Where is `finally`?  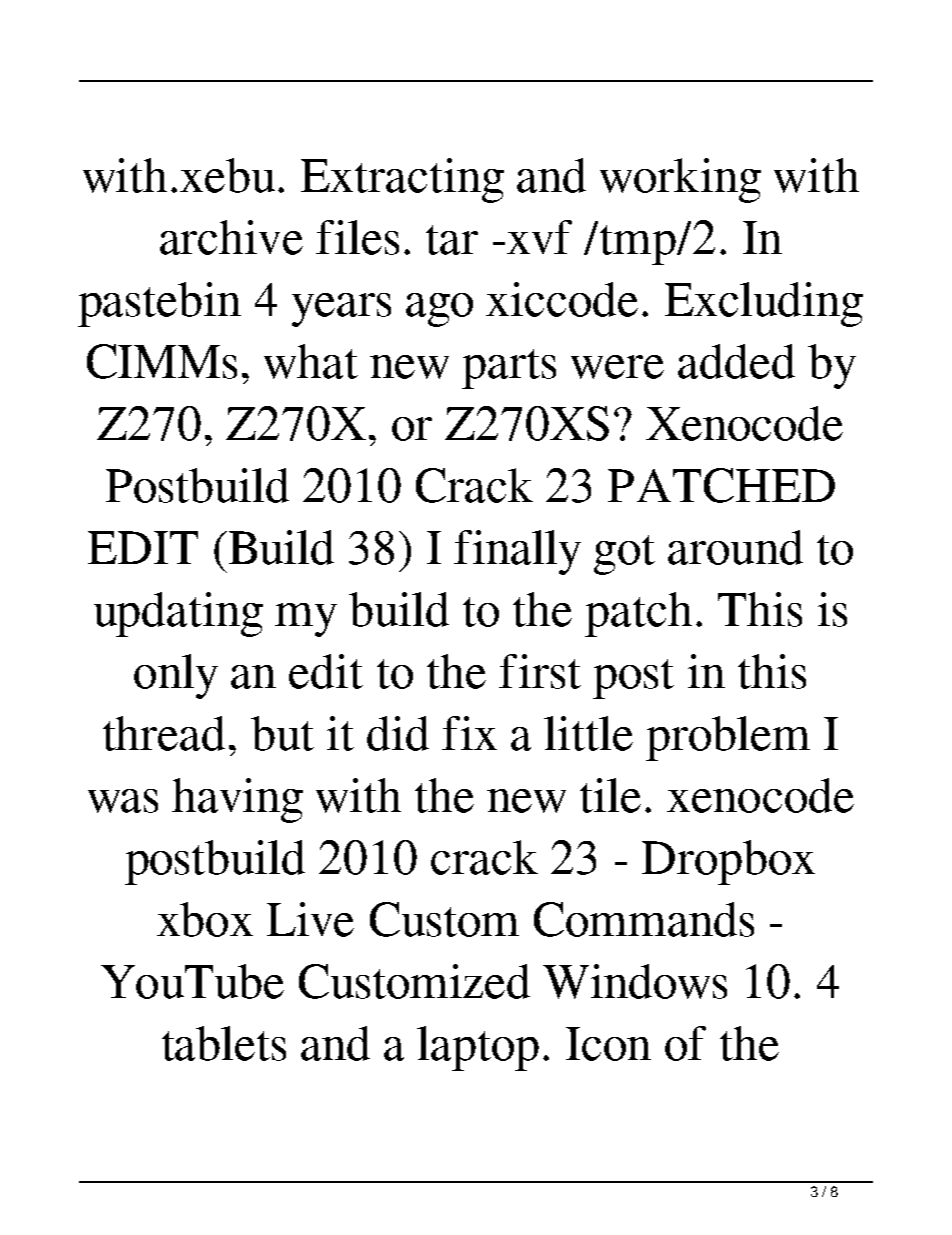
finally is located at coordinates (517, 552).
